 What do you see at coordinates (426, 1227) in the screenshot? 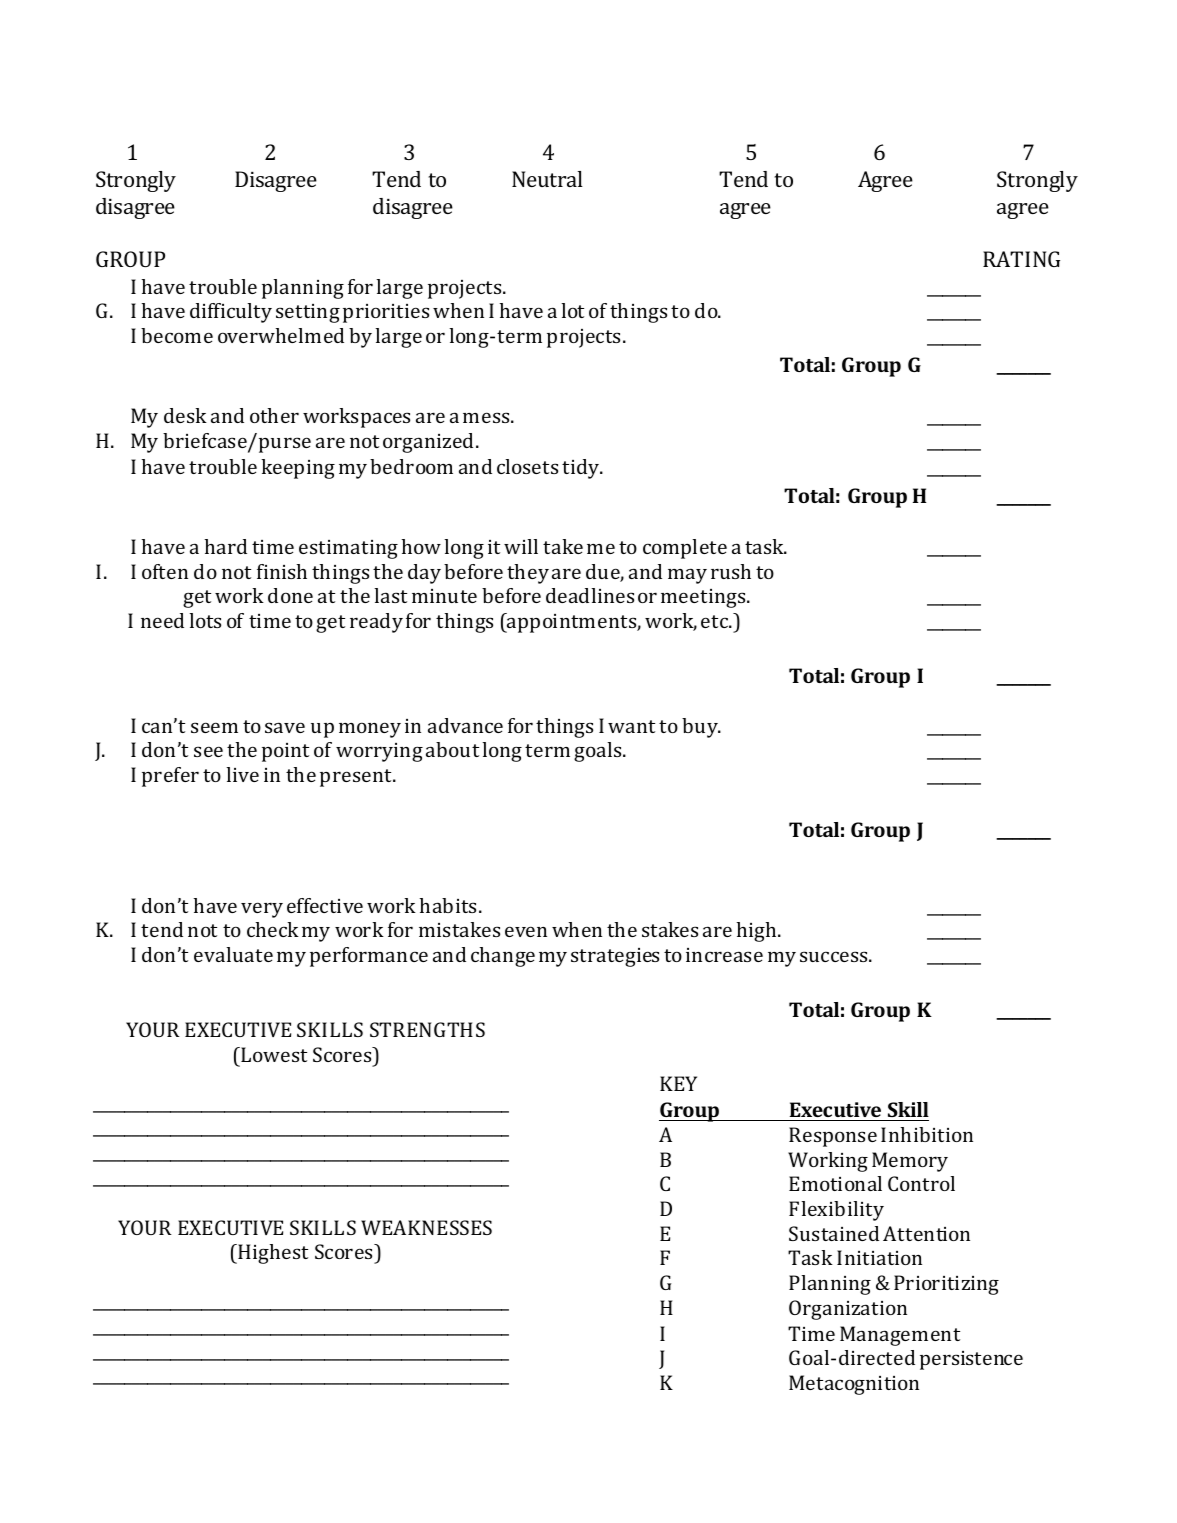
I see `WEAKNESSES` at bounding box center [426, 1227].
